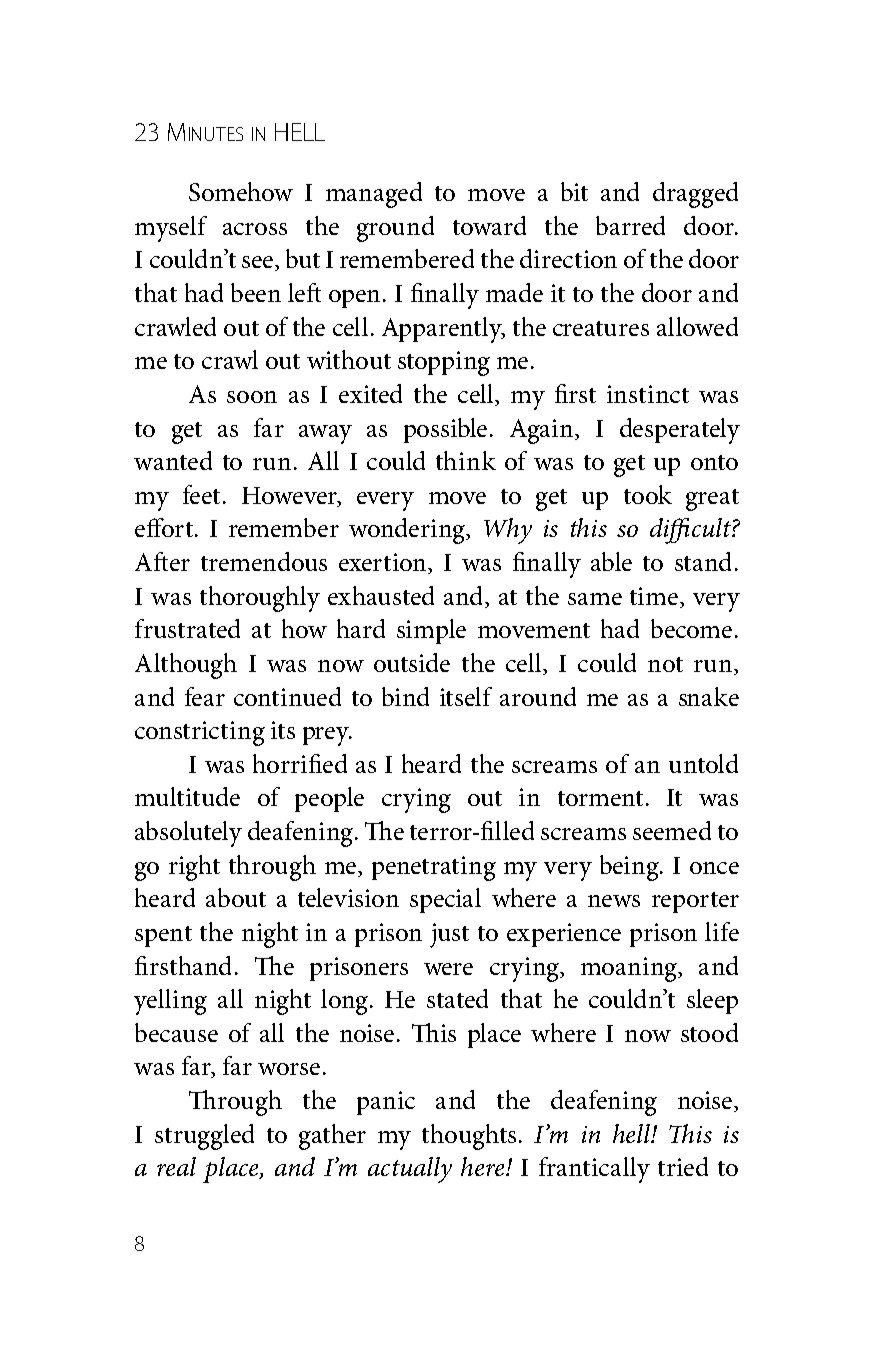 Image resolution: width=887 pixels, height=1372 pixels. I want to click on itself, so click(466, 696).
